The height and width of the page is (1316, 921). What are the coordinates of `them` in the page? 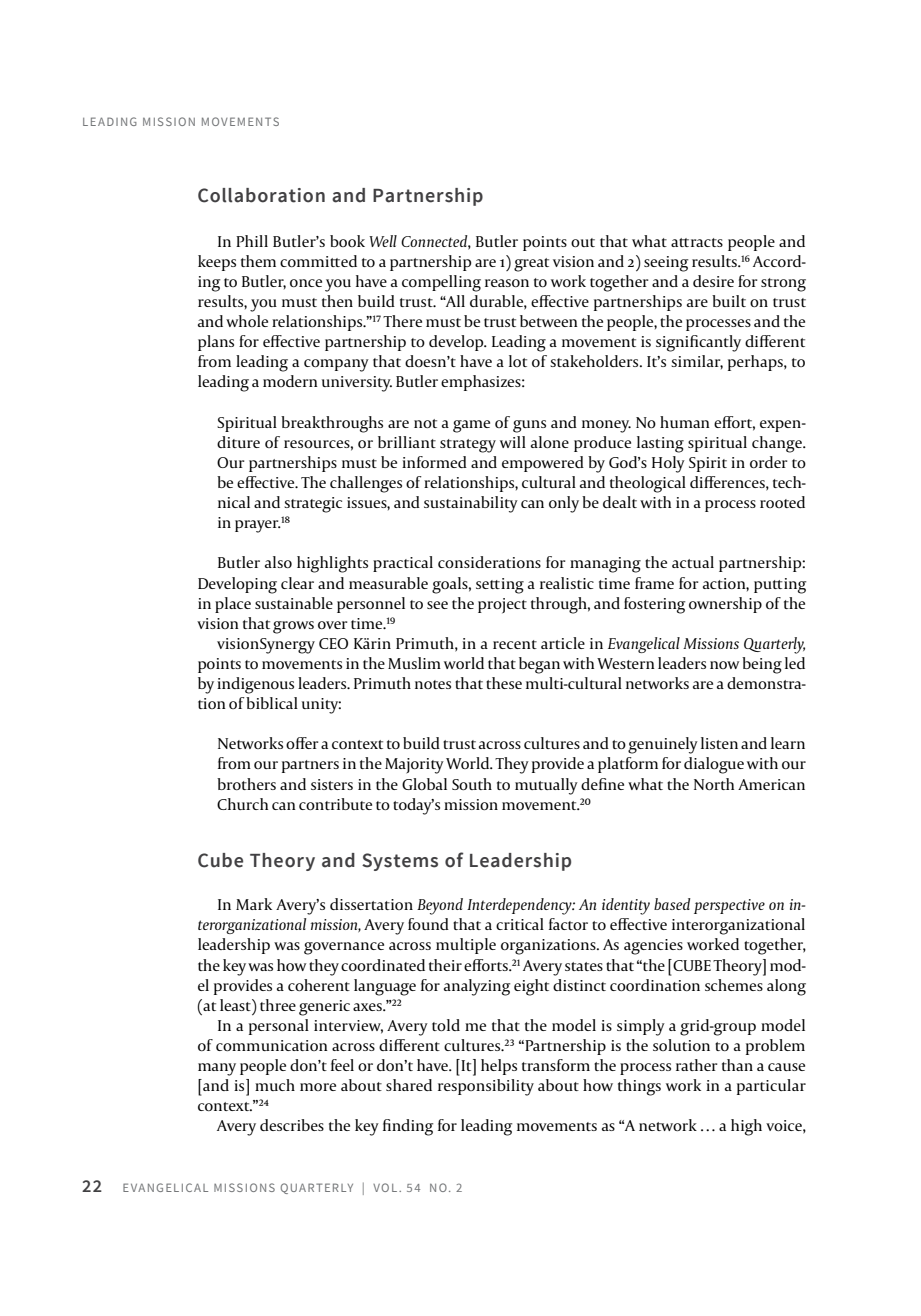 It's located at (258, 261).
